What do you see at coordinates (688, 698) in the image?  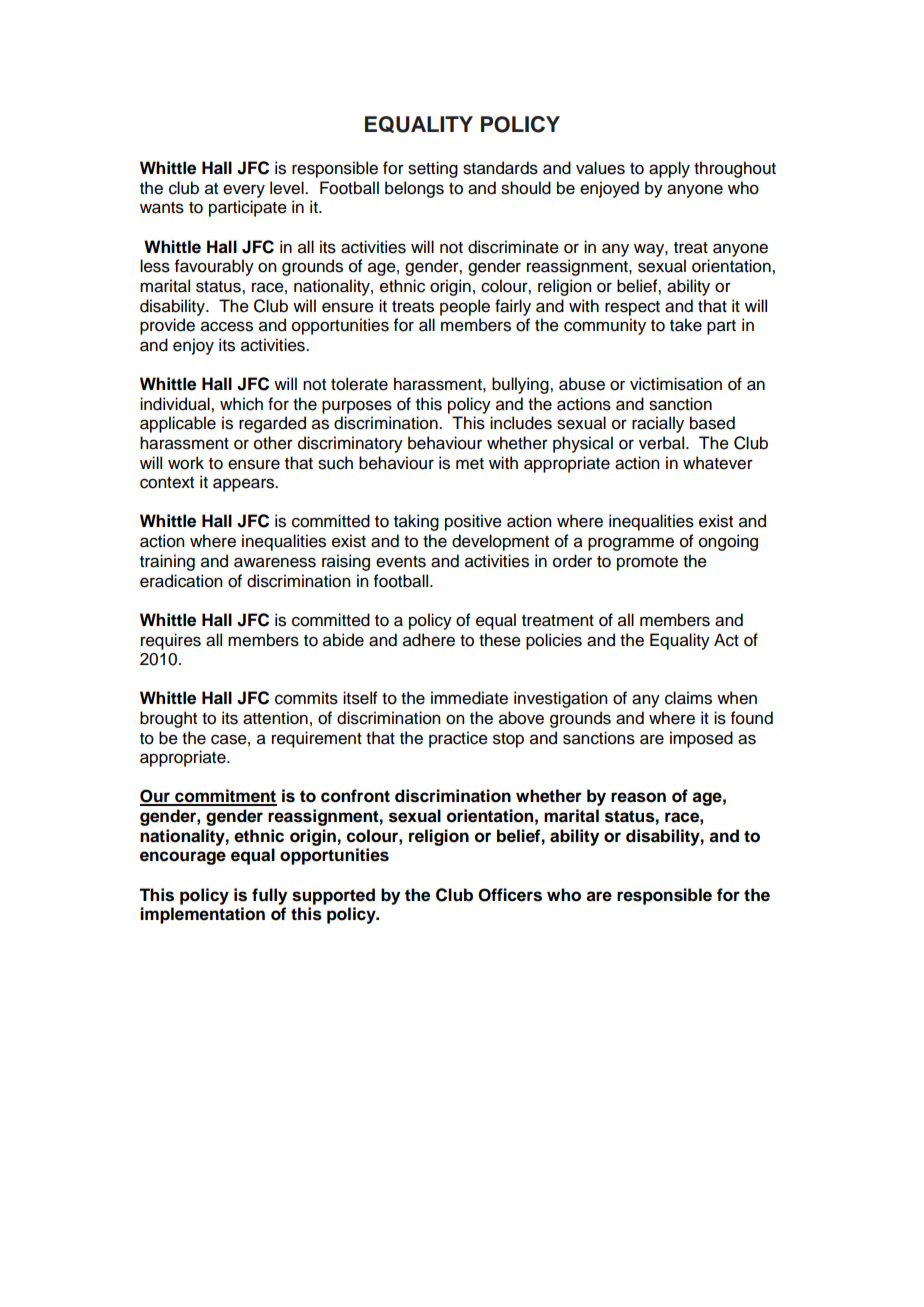 I see `claims` at bounding box center [688, 698].
